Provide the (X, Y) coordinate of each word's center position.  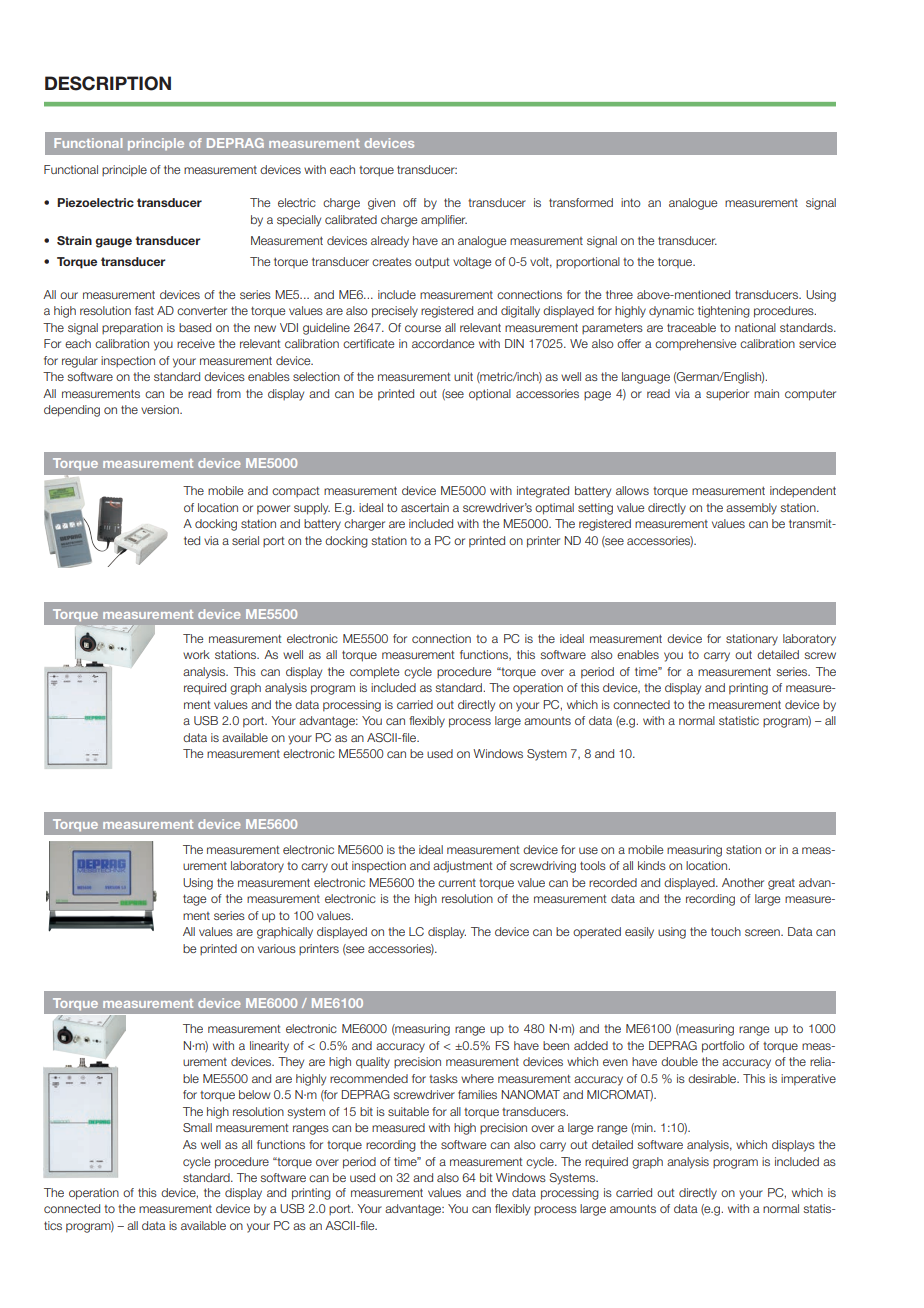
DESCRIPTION (108, 83)
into (631, 202)
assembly (751, 509)
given (381, 204)
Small (197, 1127)
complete (374, 673)
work (196, 654)
